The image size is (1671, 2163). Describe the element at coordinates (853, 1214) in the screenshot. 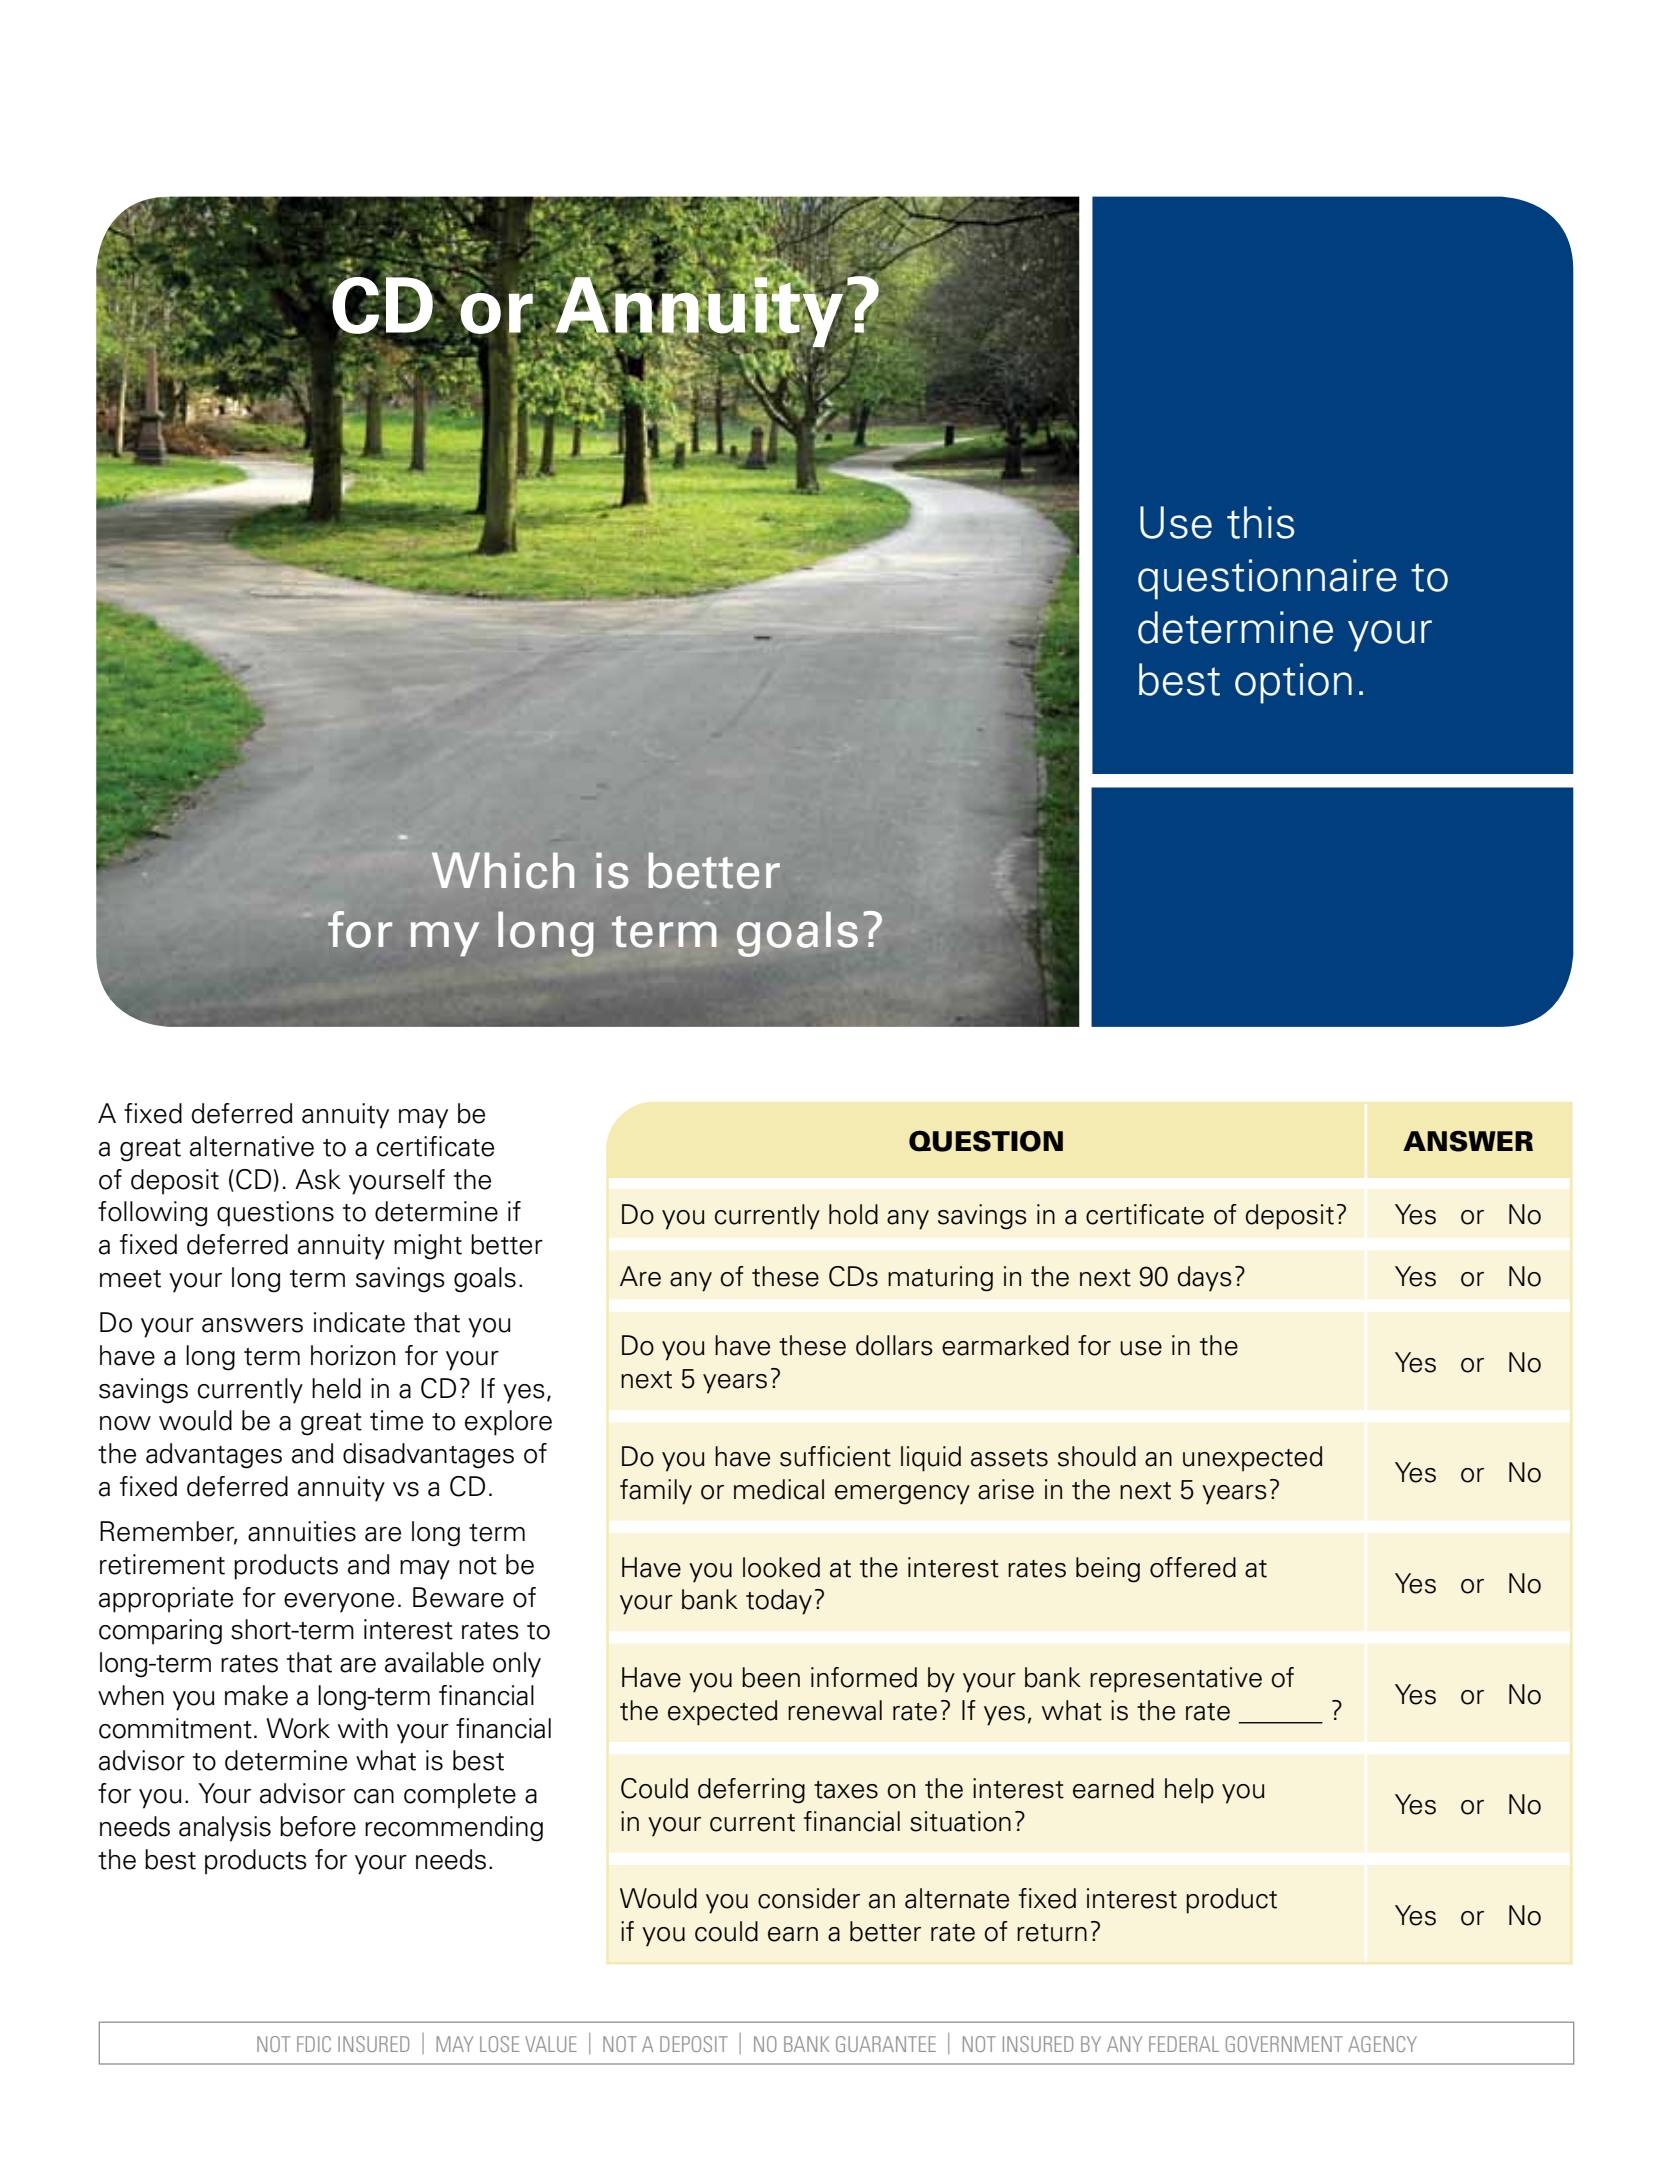

I see `hold` at that location.
